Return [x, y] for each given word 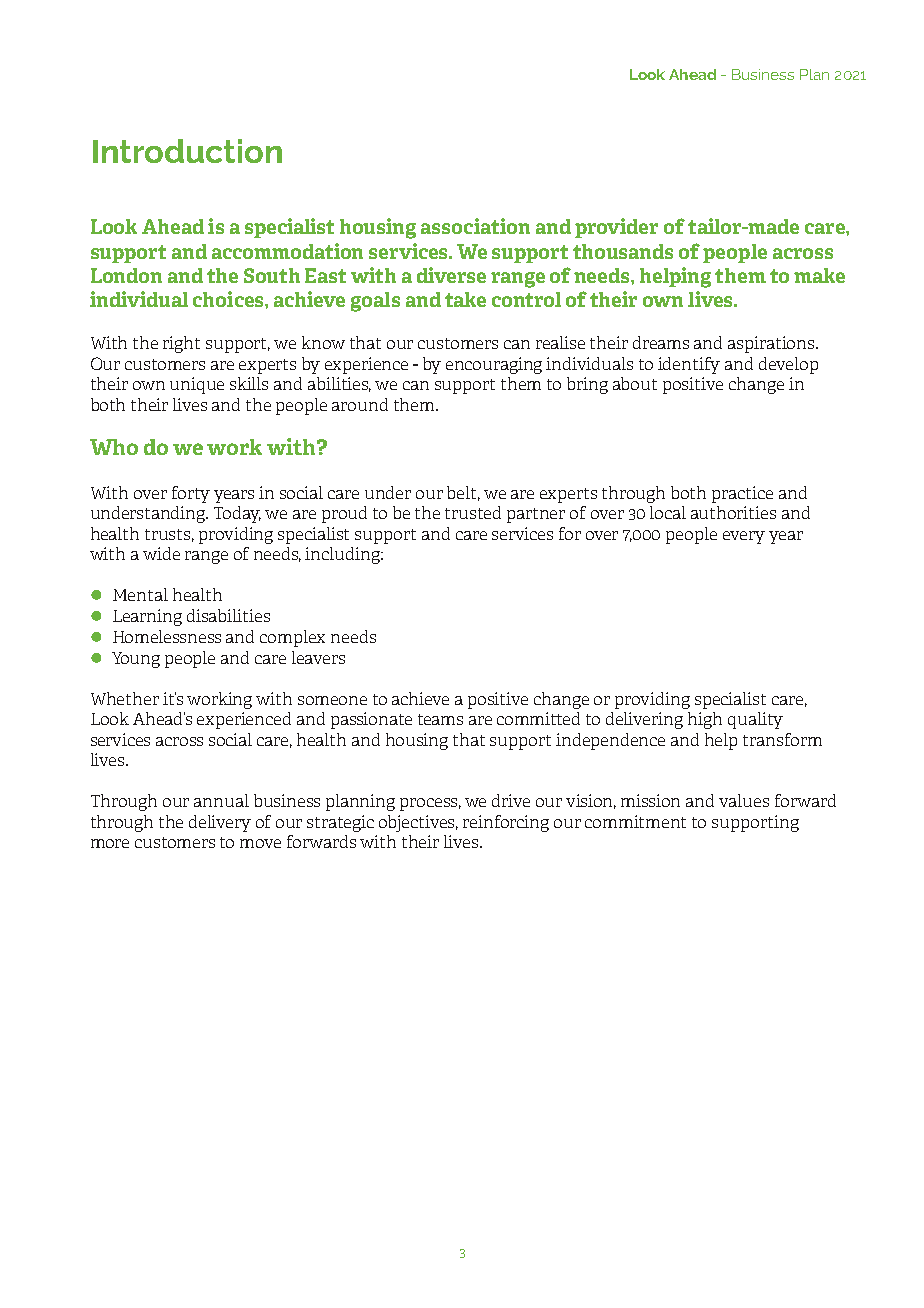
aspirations [772, 344]
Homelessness [167, 636]
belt [463, 493]
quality [755, 720]
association [475, 226]
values [744, 800]
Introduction [187, 151]
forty [191, 494]
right [181, 344]
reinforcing [506, 823]
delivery [220, 823]
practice [742, 494]
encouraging [494, 365]
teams [440, 719]
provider [616, 228]
